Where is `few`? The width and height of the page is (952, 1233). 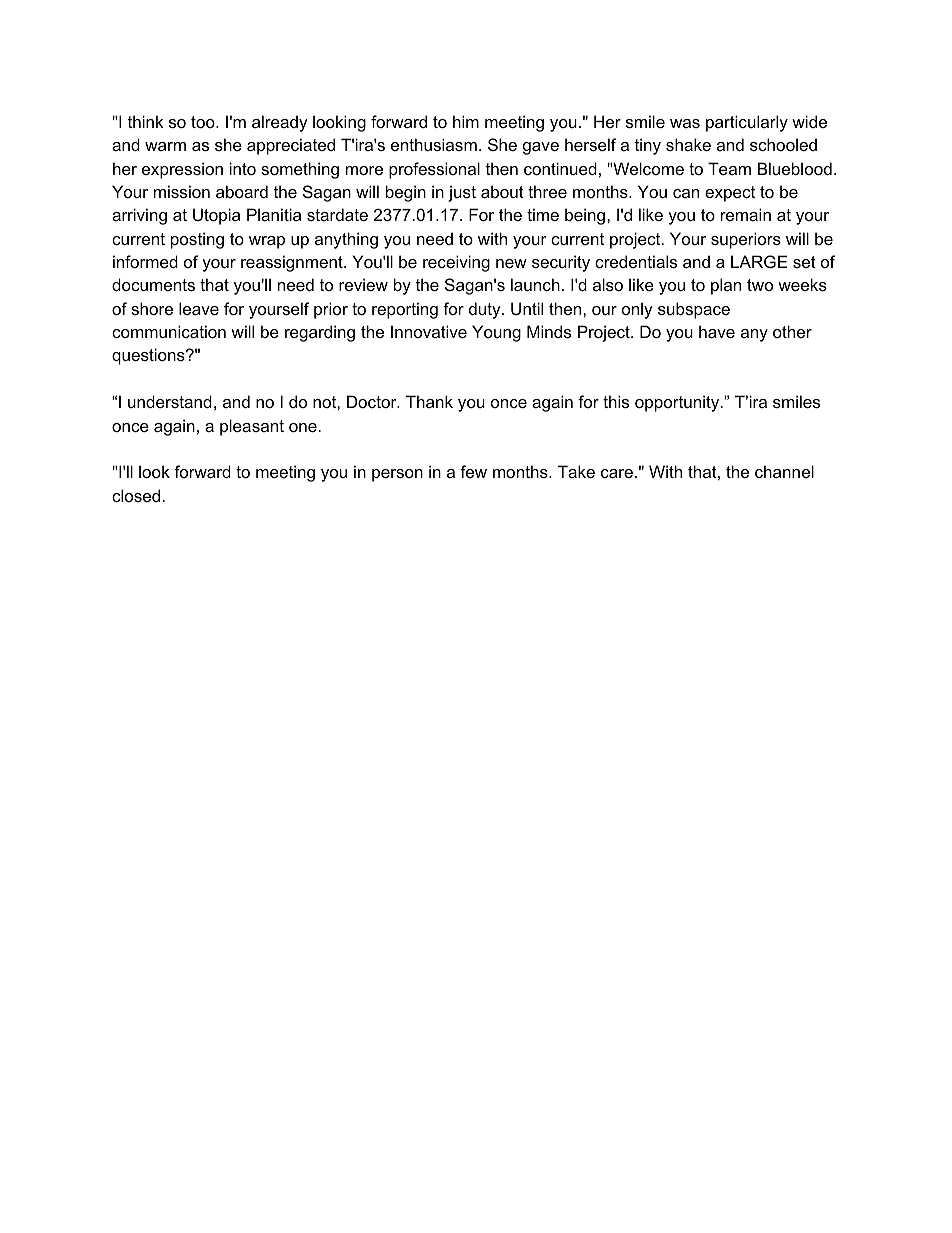 few is located at coordinates (473, 471).
